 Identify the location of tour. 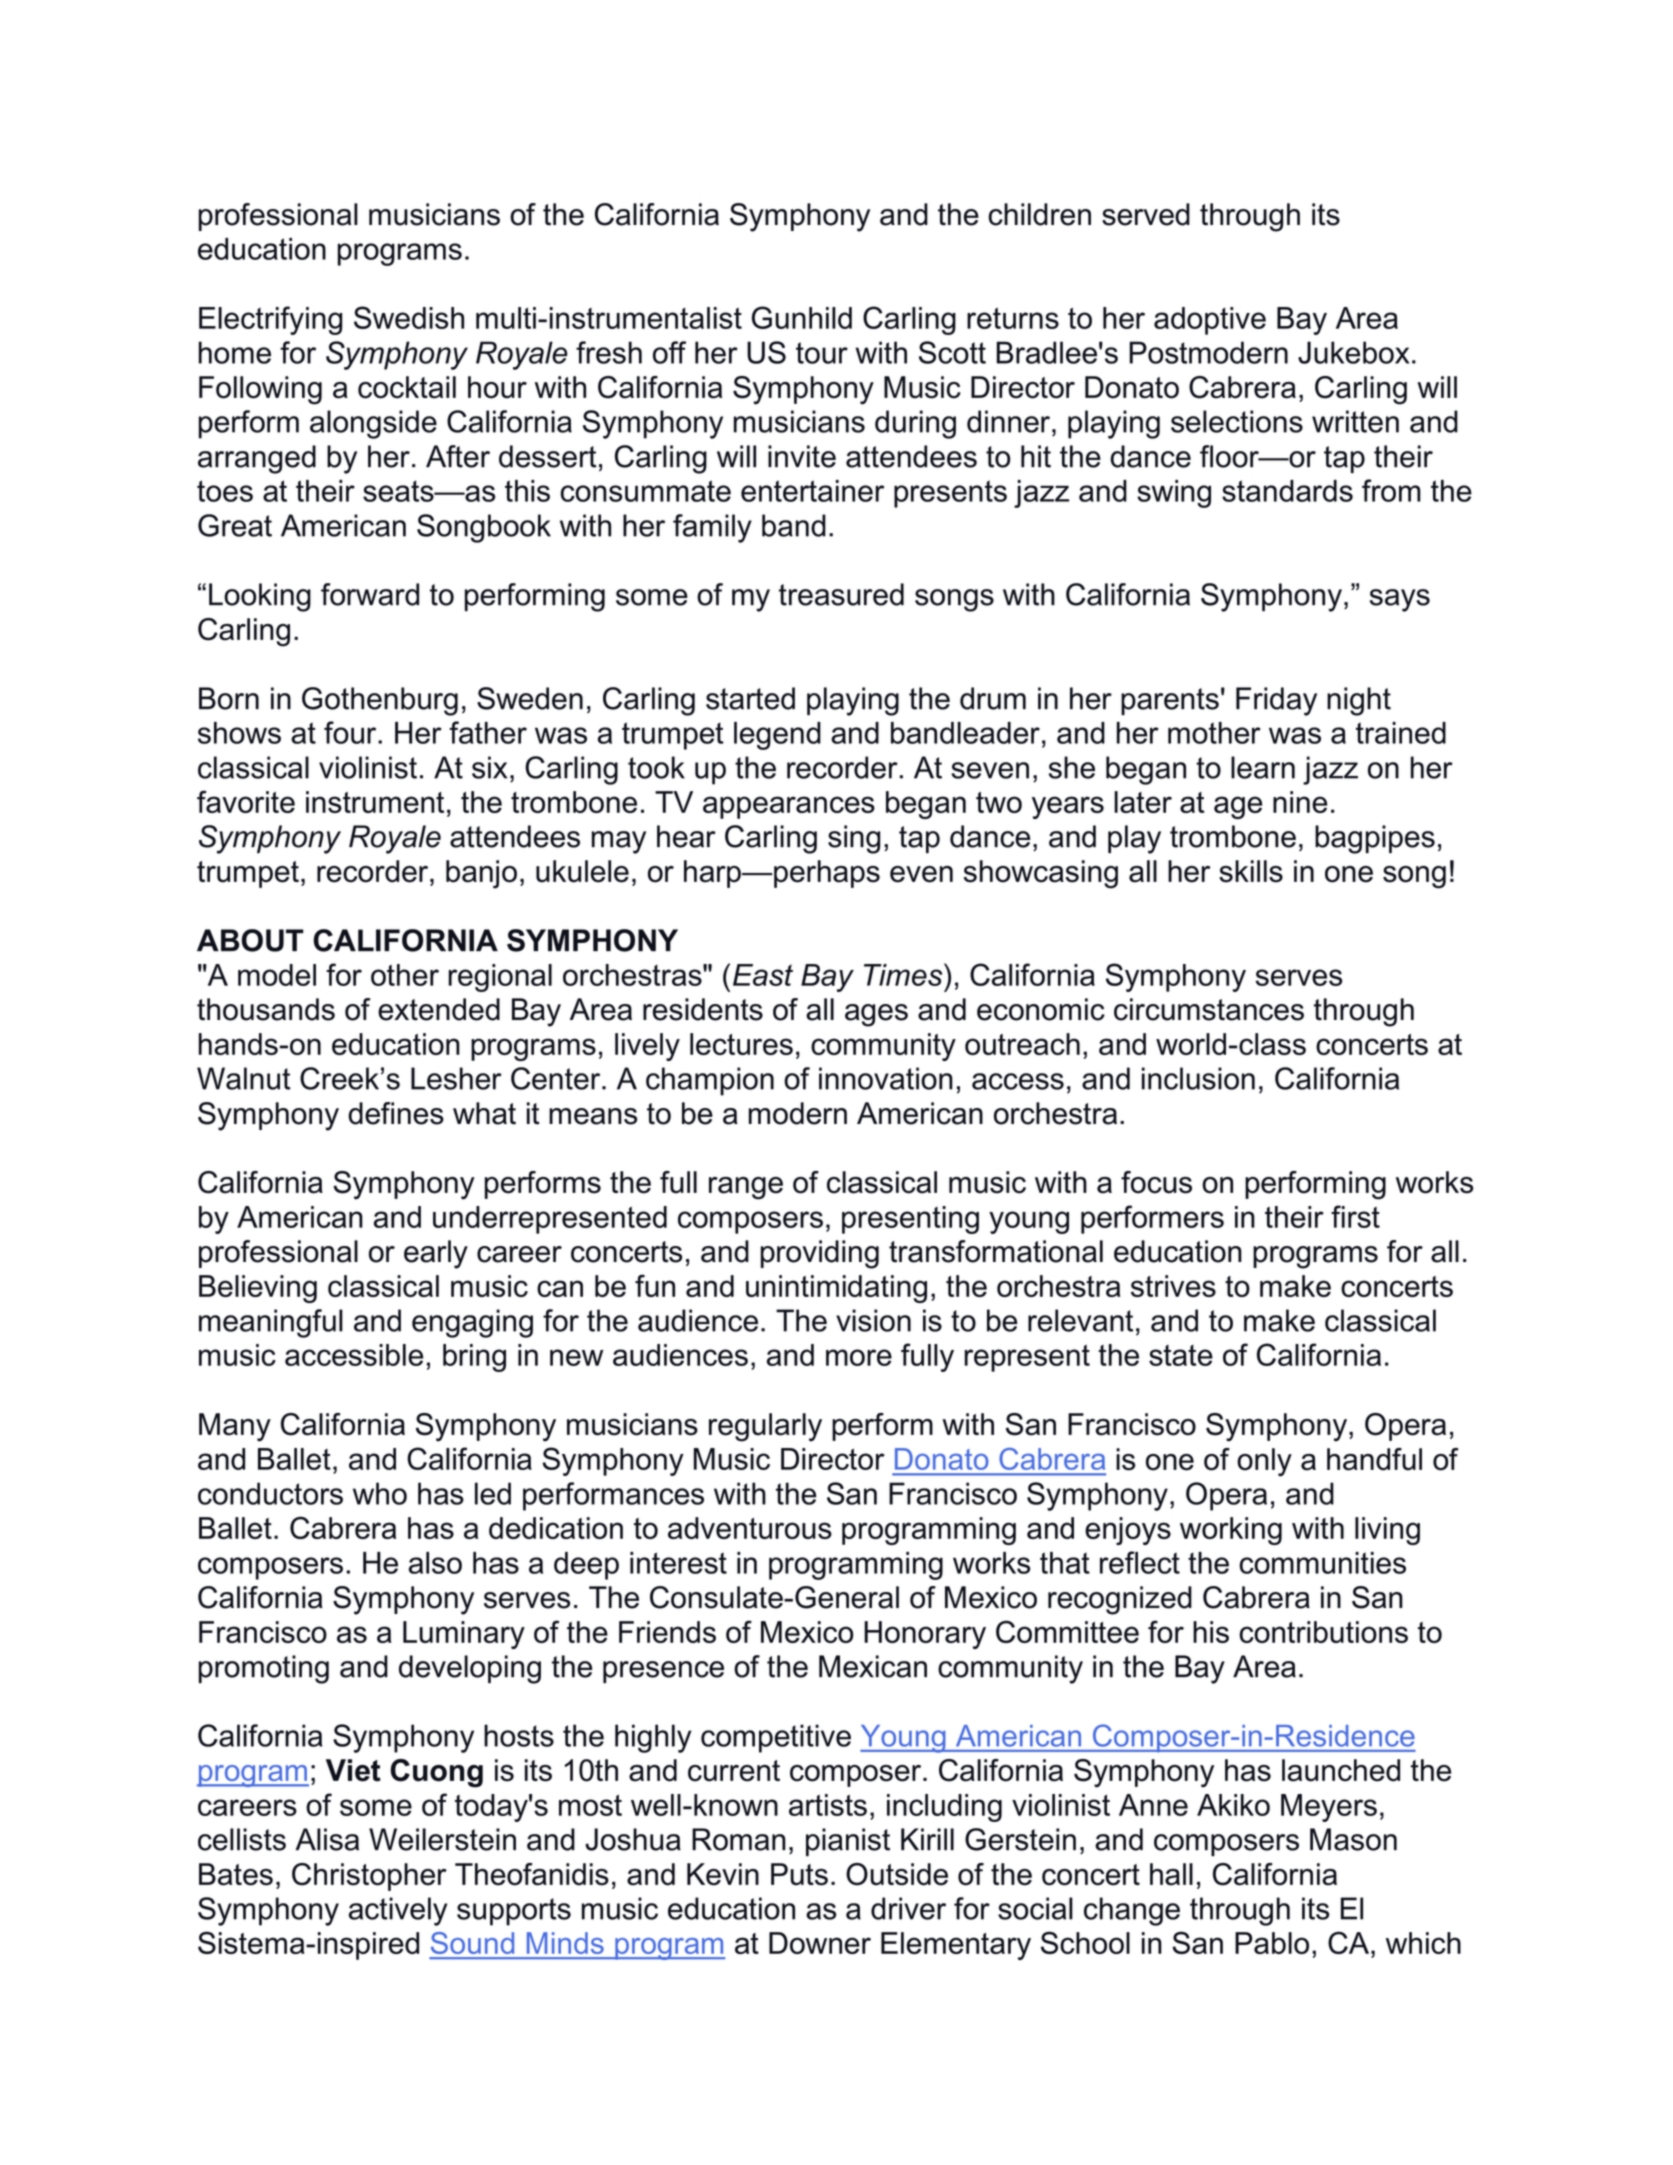
(822, 353).
